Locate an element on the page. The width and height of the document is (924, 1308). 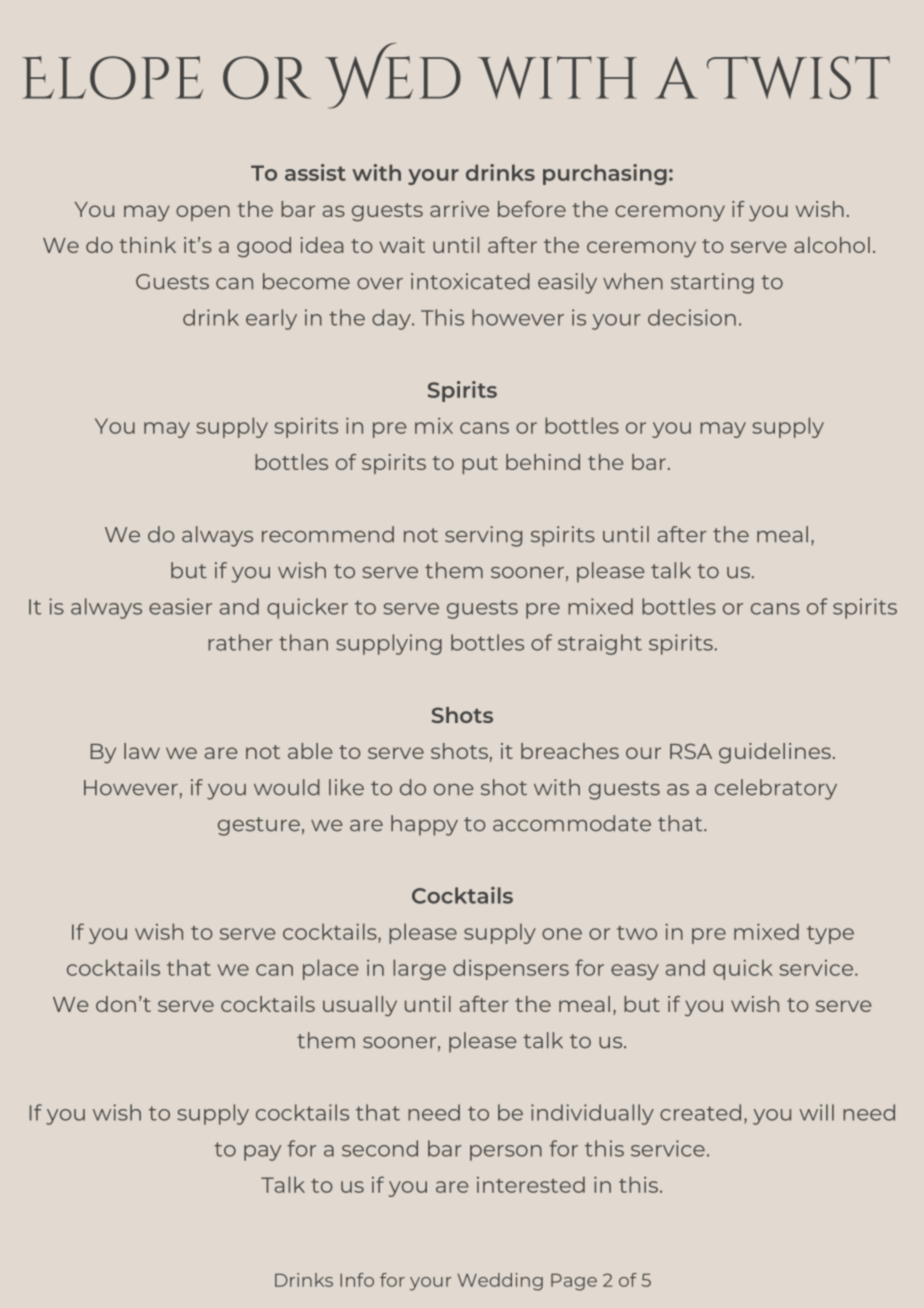
rather is located at coordinates (240, 642).
